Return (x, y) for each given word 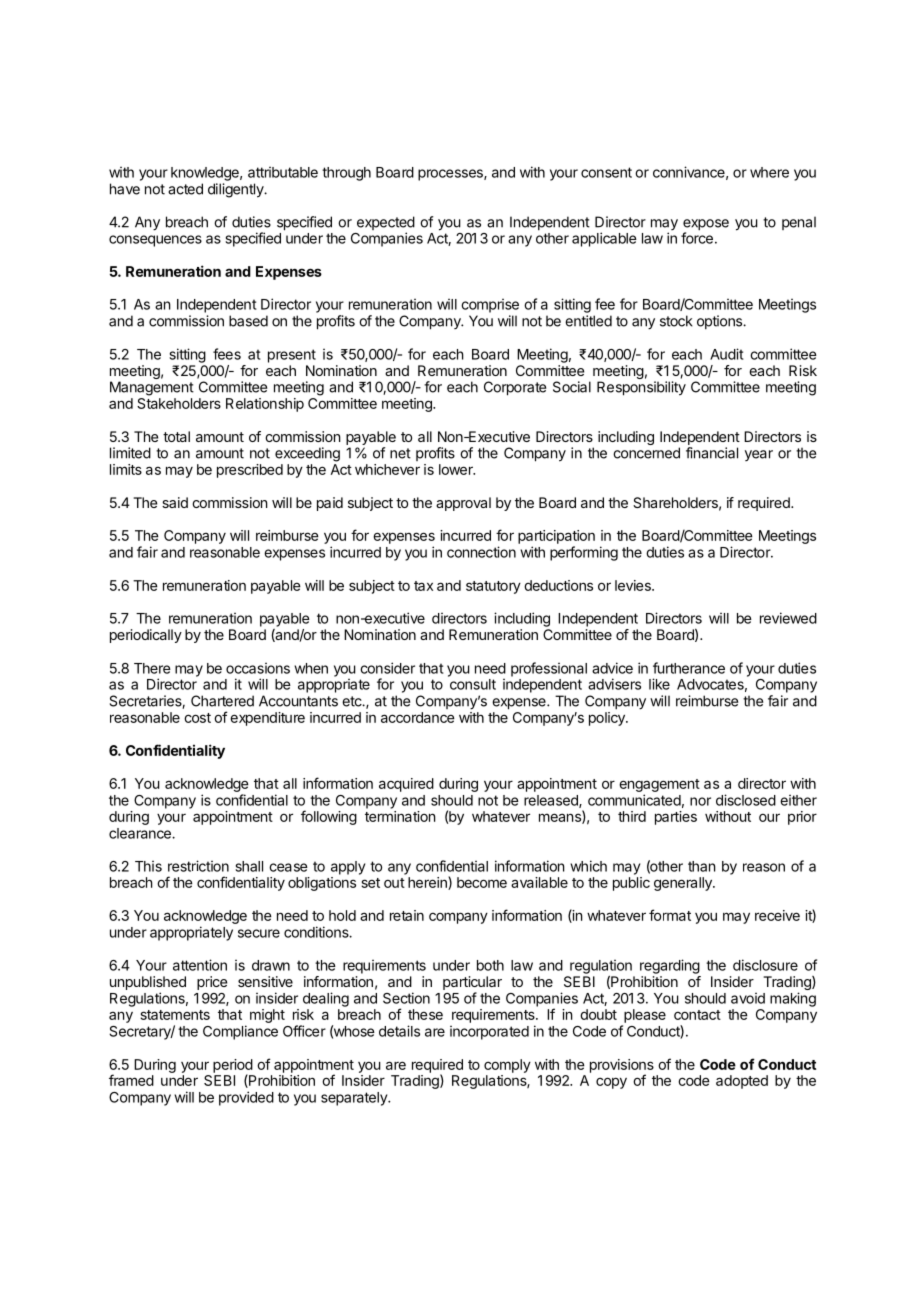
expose (706, 226)
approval (463, 504)
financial (712, 453)
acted (185, 189)
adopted (742, 1082)
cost (197, 718)
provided (246, 1098)
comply (507, 1066)
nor (700, 801)
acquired (406, 785)
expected (386, 224)
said (175, 502)
